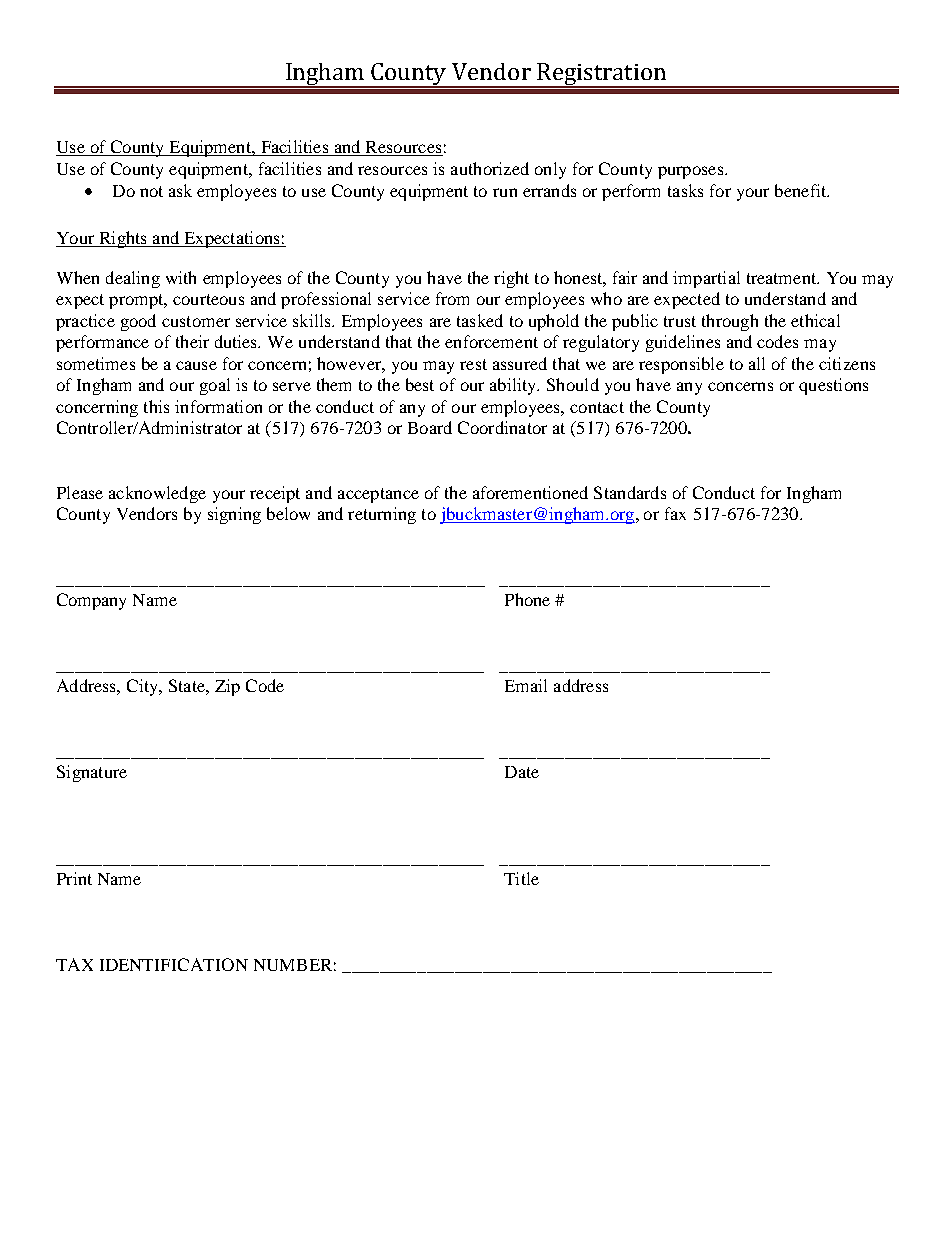 The height and width of the document is (1233, 952). What do you see at coordinates (196, 321) in the document?
I see `customer` at bounding box center [196, 321].
